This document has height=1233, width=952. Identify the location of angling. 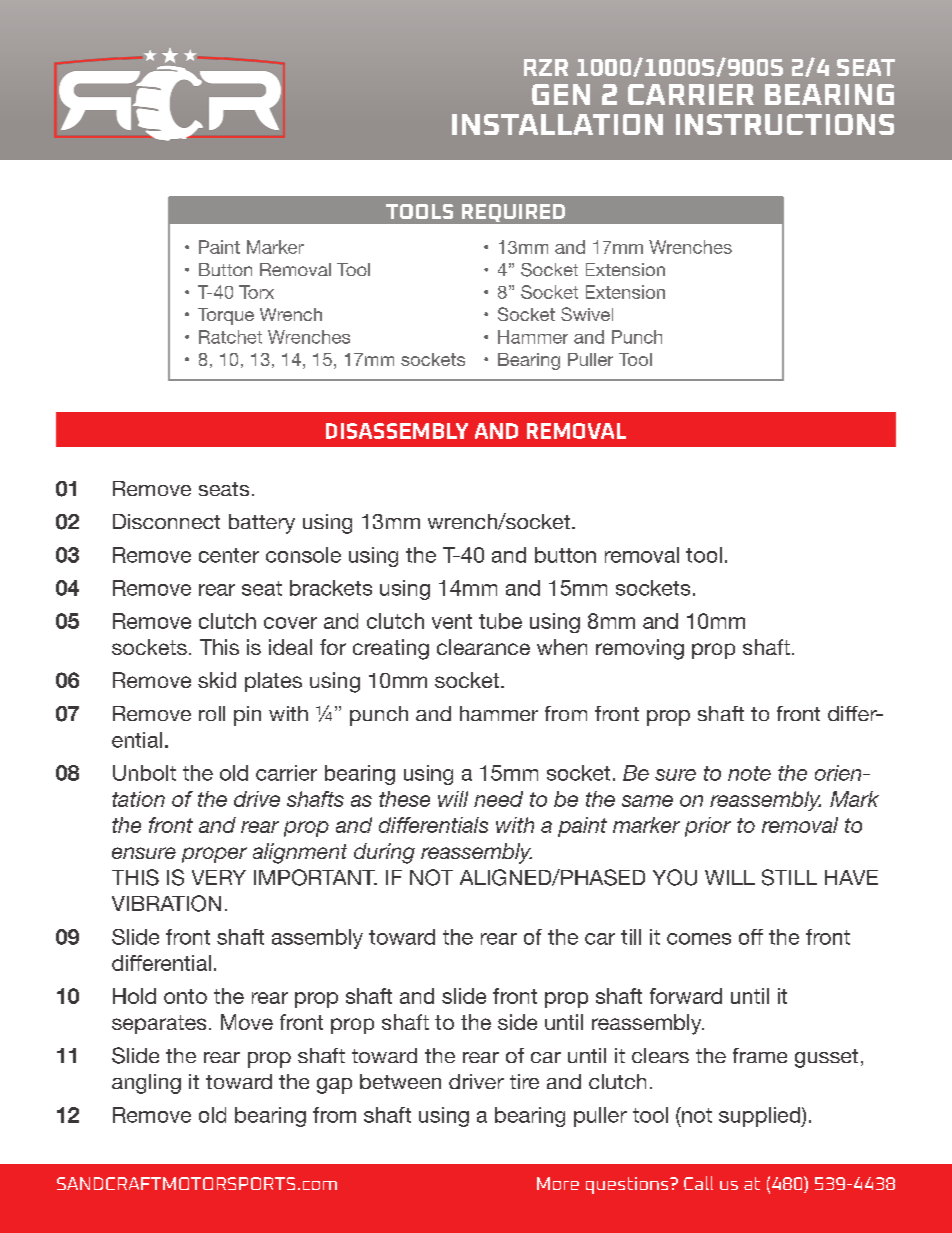
(146, 1084).
